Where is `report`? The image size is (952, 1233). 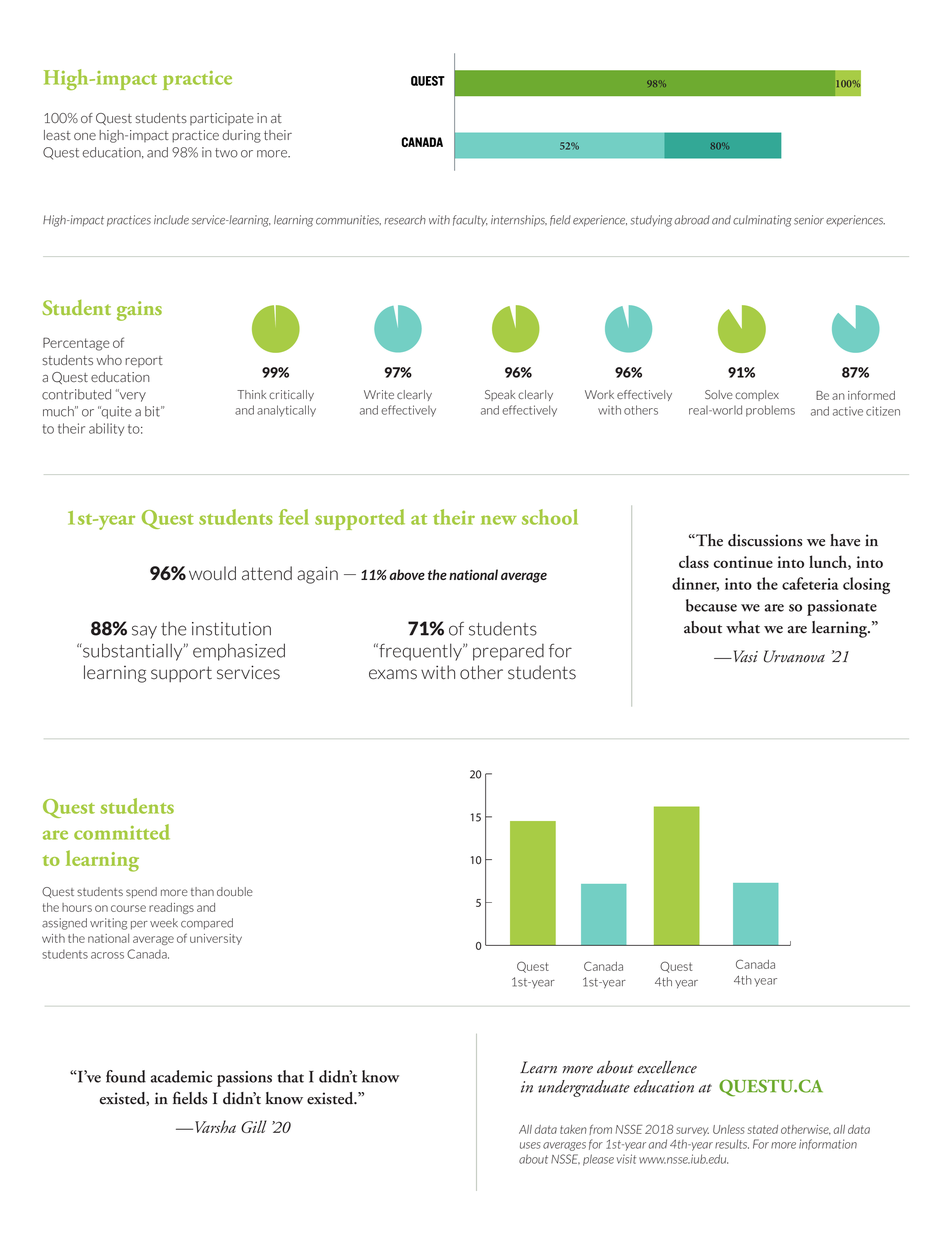
report is located at coordinates (144, 361).
